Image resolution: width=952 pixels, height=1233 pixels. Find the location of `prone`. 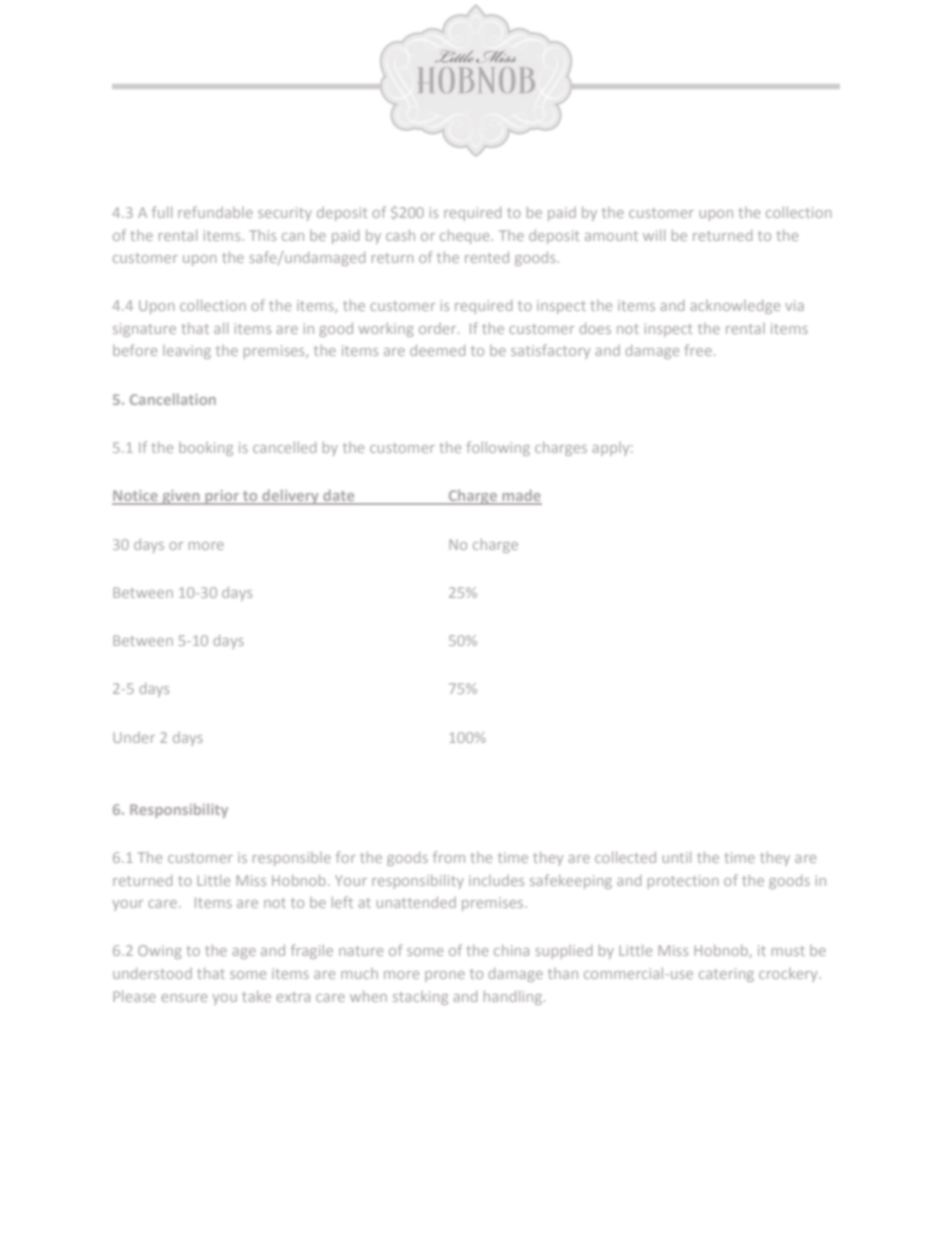

prone is located at coordinates (445, 976).
